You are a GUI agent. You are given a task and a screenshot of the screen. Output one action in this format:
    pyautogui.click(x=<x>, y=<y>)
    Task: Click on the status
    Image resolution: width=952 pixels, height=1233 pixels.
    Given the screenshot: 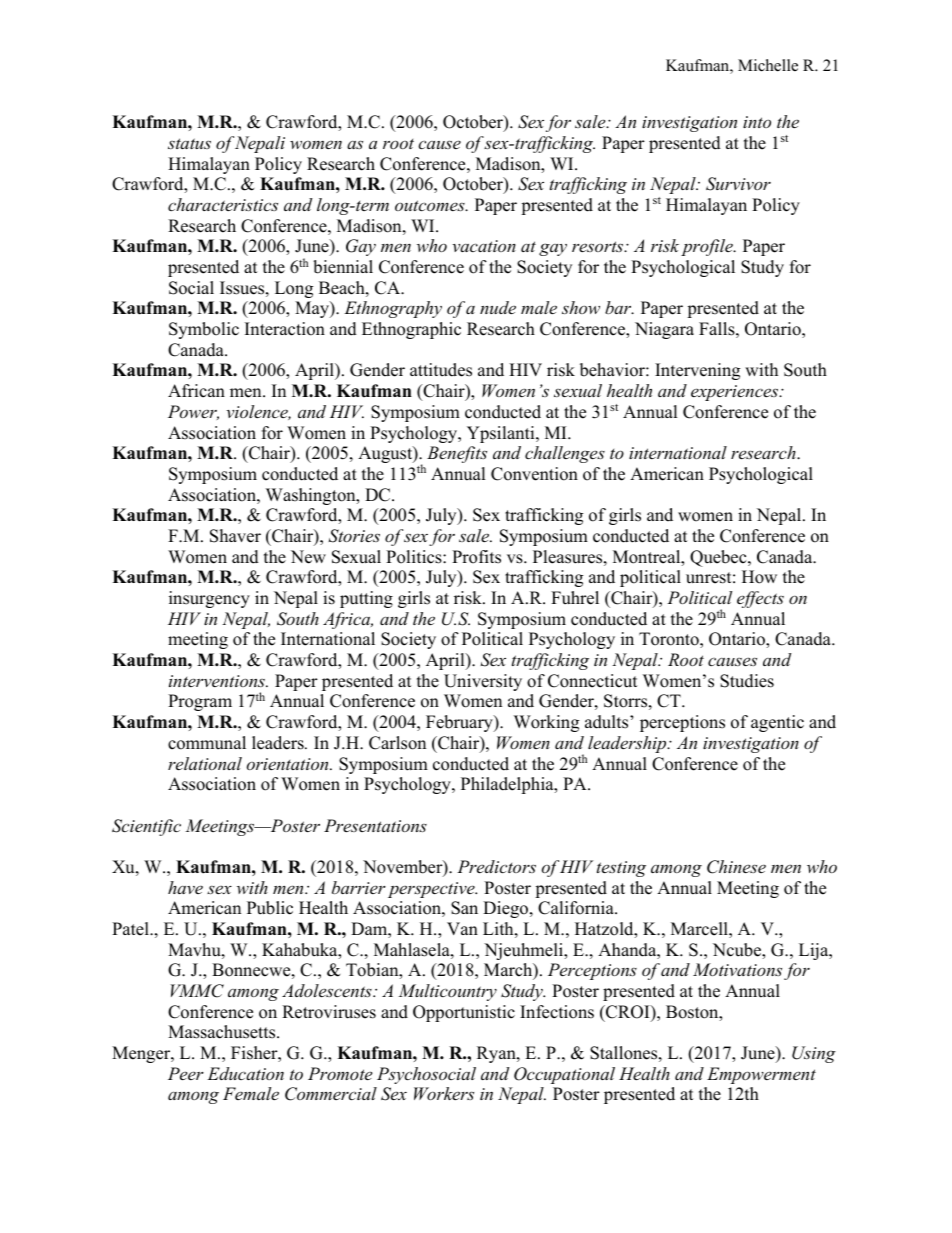 What is the action you would take?
    pyautogui.click(x=189, y=143)
